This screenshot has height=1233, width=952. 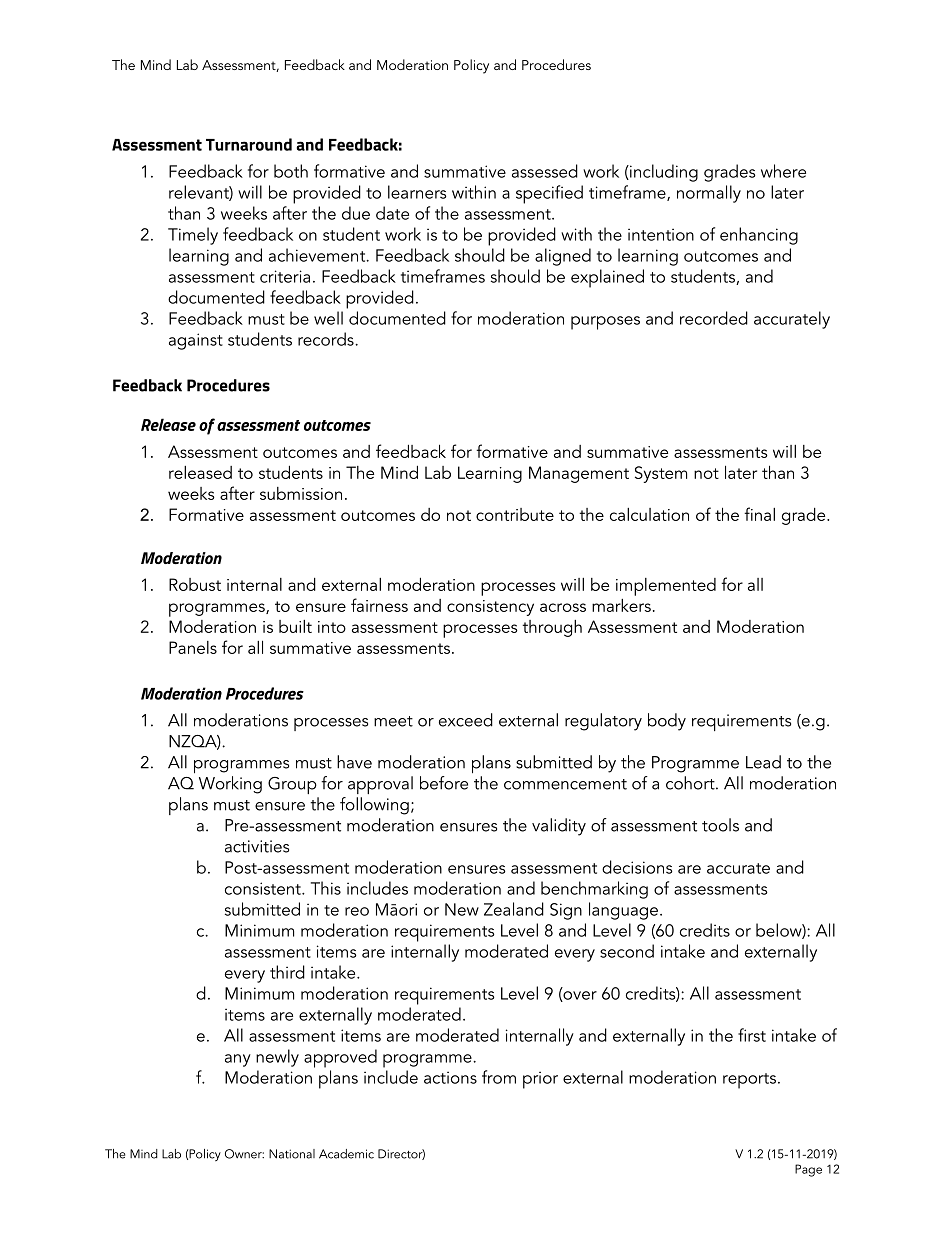 What do you see at coordinates (559, 827) in the screenshot?
I see `validity` at bounding box center [559, 827].
